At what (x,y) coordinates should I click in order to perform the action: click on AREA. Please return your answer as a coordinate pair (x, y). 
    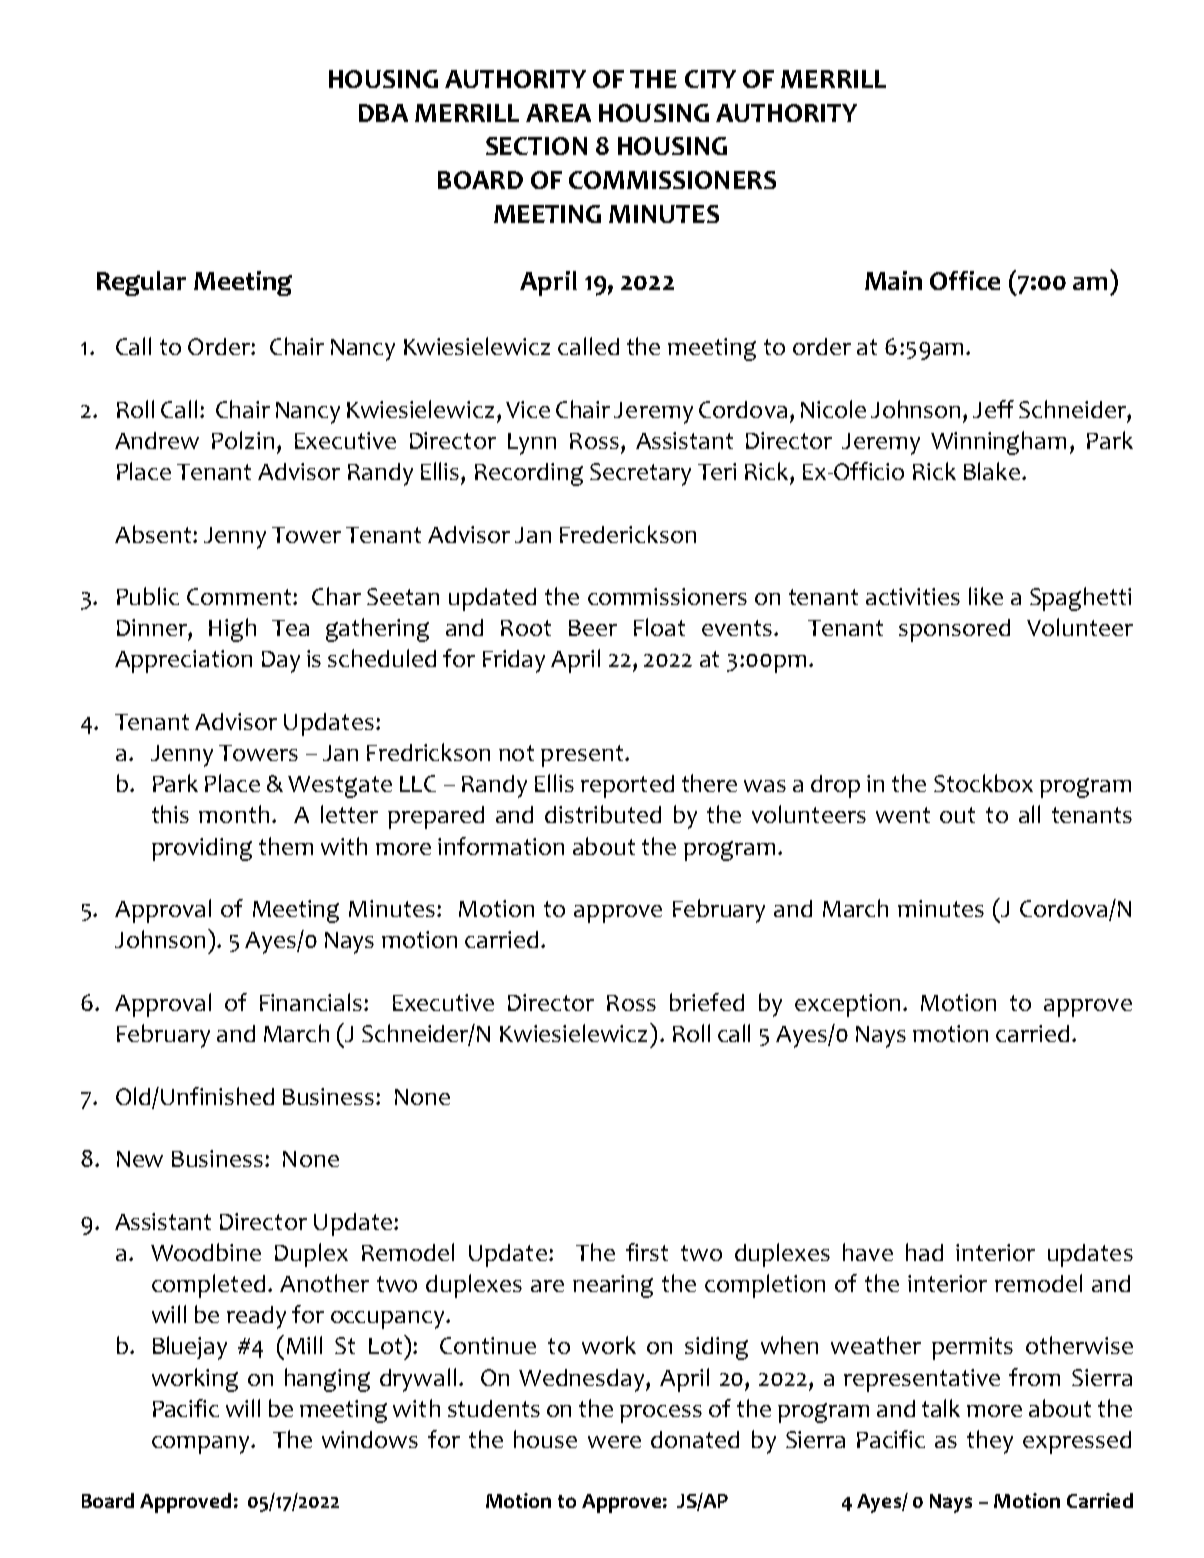
    Looking at the image, I should click on (558, 113).
